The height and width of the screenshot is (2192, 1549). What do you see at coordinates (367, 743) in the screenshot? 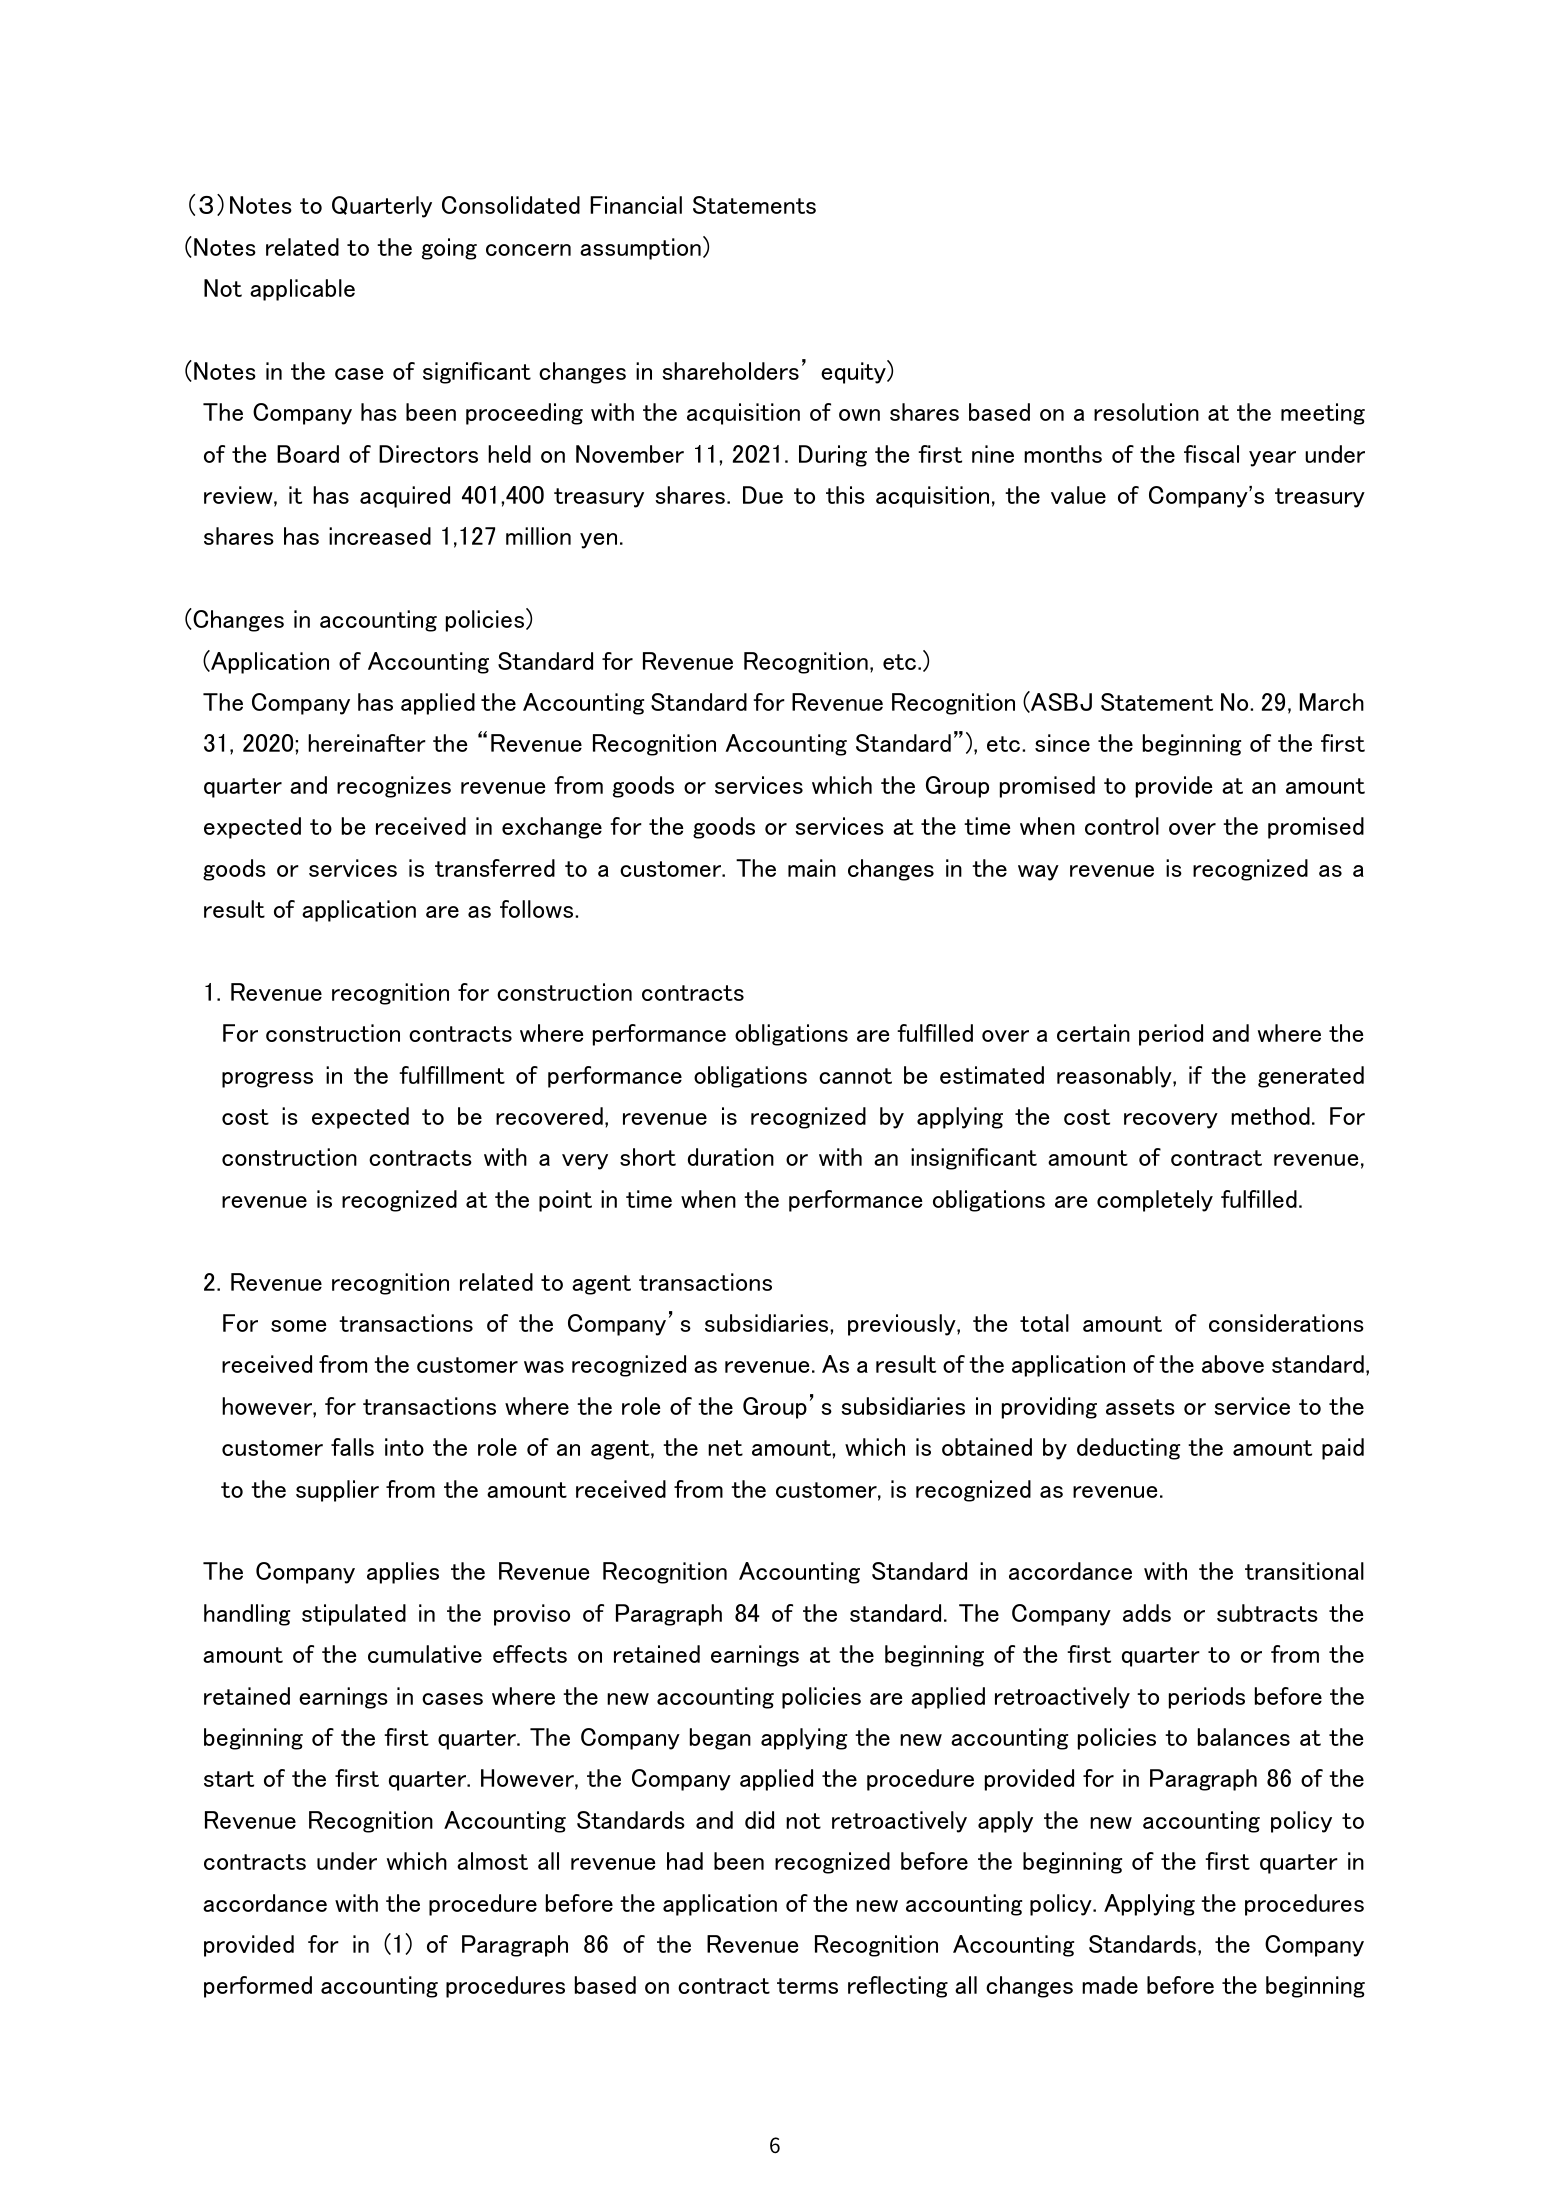
I see `hereinafter` at bounding box center [367, 743].
